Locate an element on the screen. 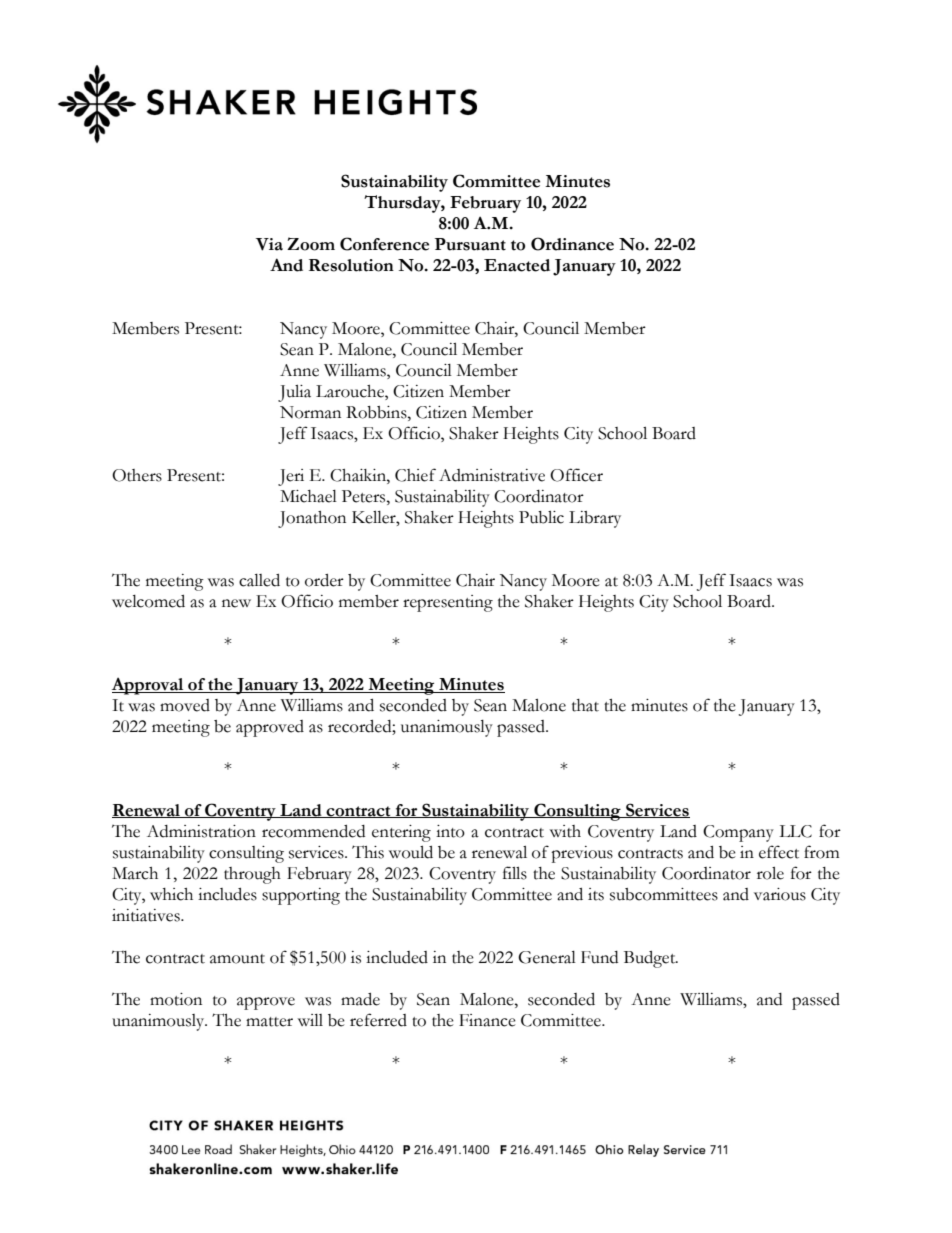  Via is located at coordinates (269, 244).
